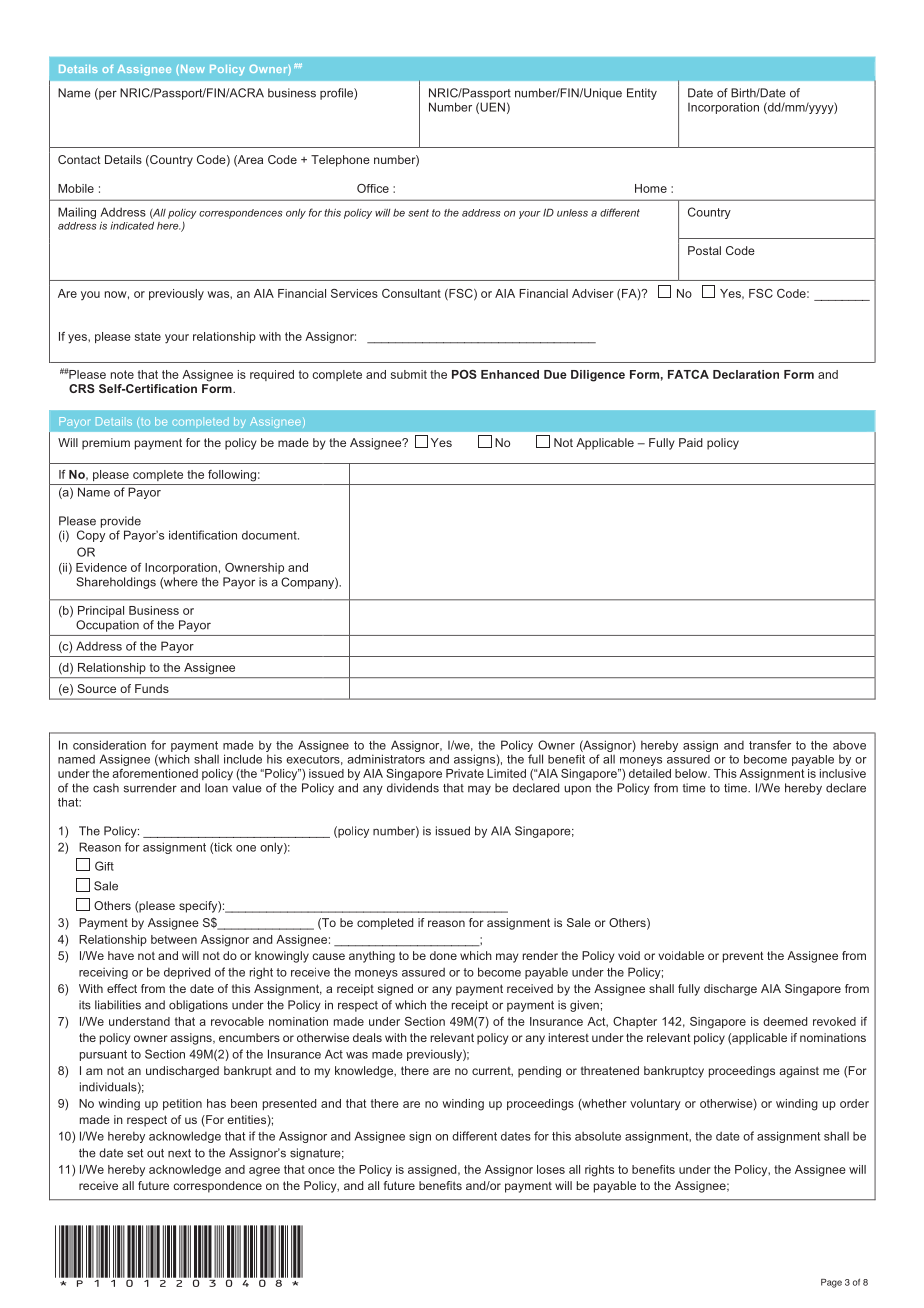 The image size is (924, 1308). Describe the element at coordinates (770, 745) in the page. I see `transfer` at that location.
